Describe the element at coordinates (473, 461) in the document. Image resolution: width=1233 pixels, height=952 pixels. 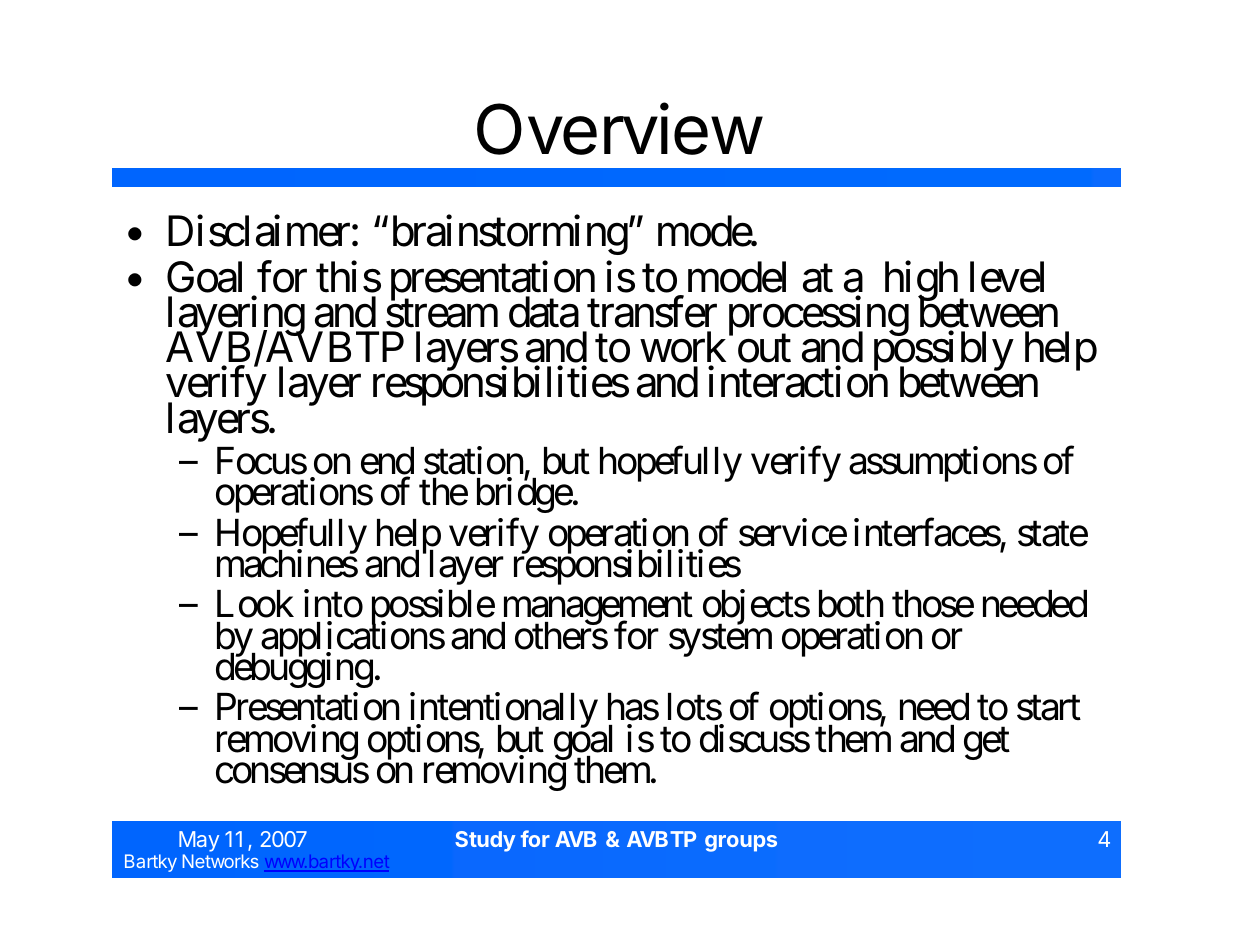
I see `station` at that location.
